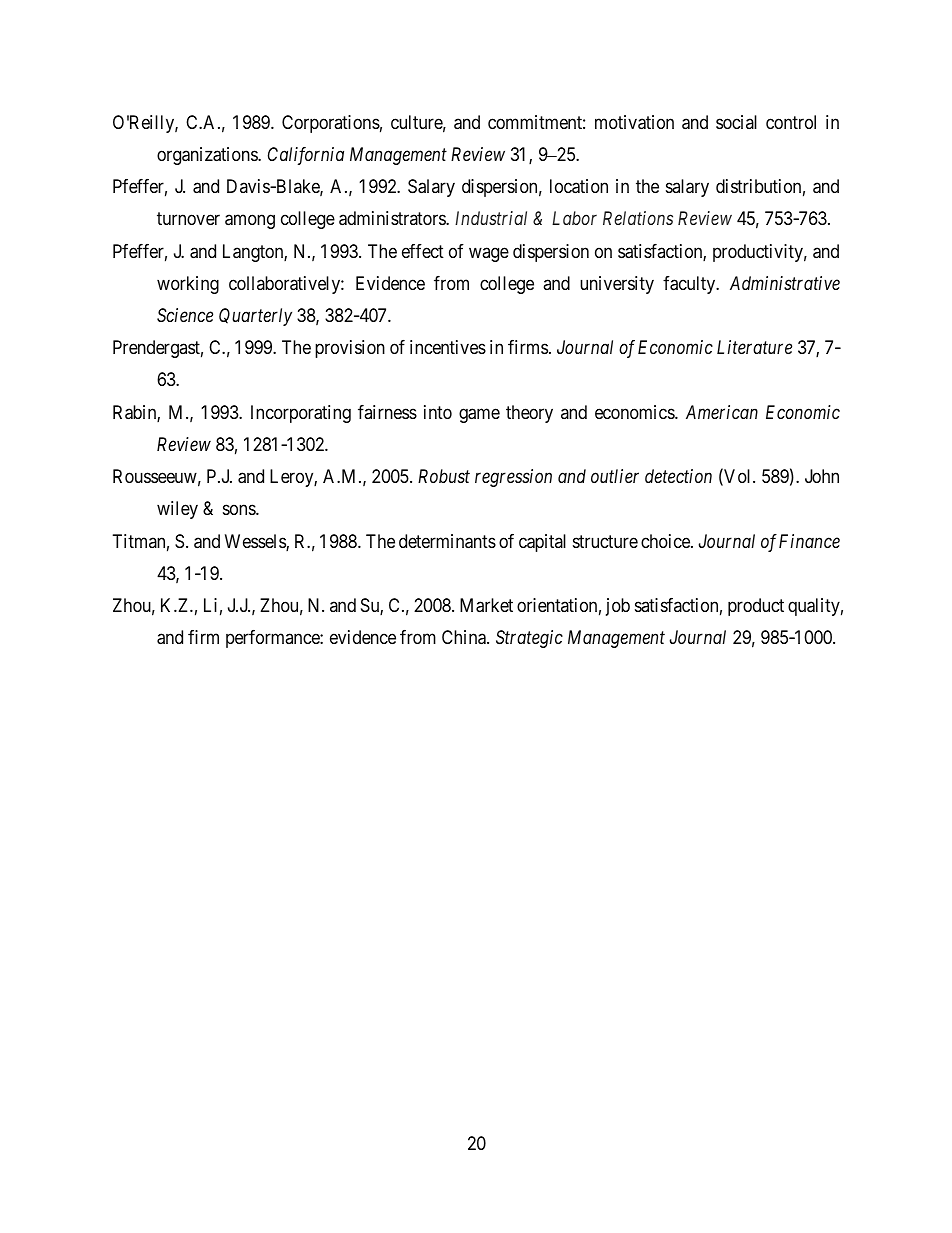 The width and height of the screenshot is (952, 1233). I want to click on Market, so click(486, 605).
